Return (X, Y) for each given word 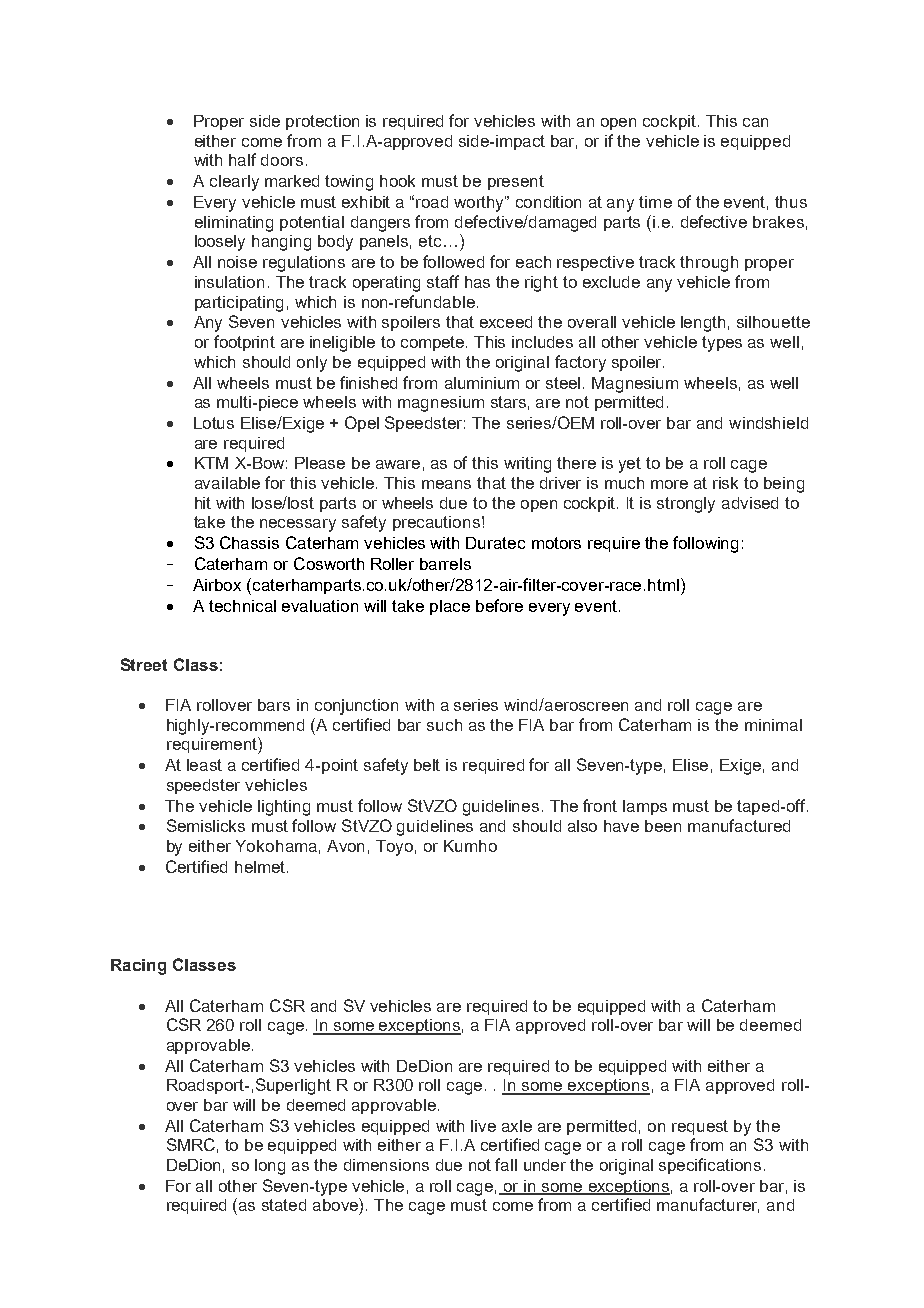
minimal (773, 725)
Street (144, 664)
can (755, 122)
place (450, 607)
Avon (345, 846)
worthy (480, 204)
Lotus (214, 423)
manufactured (739, 825)
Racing (138, 967)
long (270, 1167)
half (242, 159)
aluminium (482, 383)
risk (725, 483)
